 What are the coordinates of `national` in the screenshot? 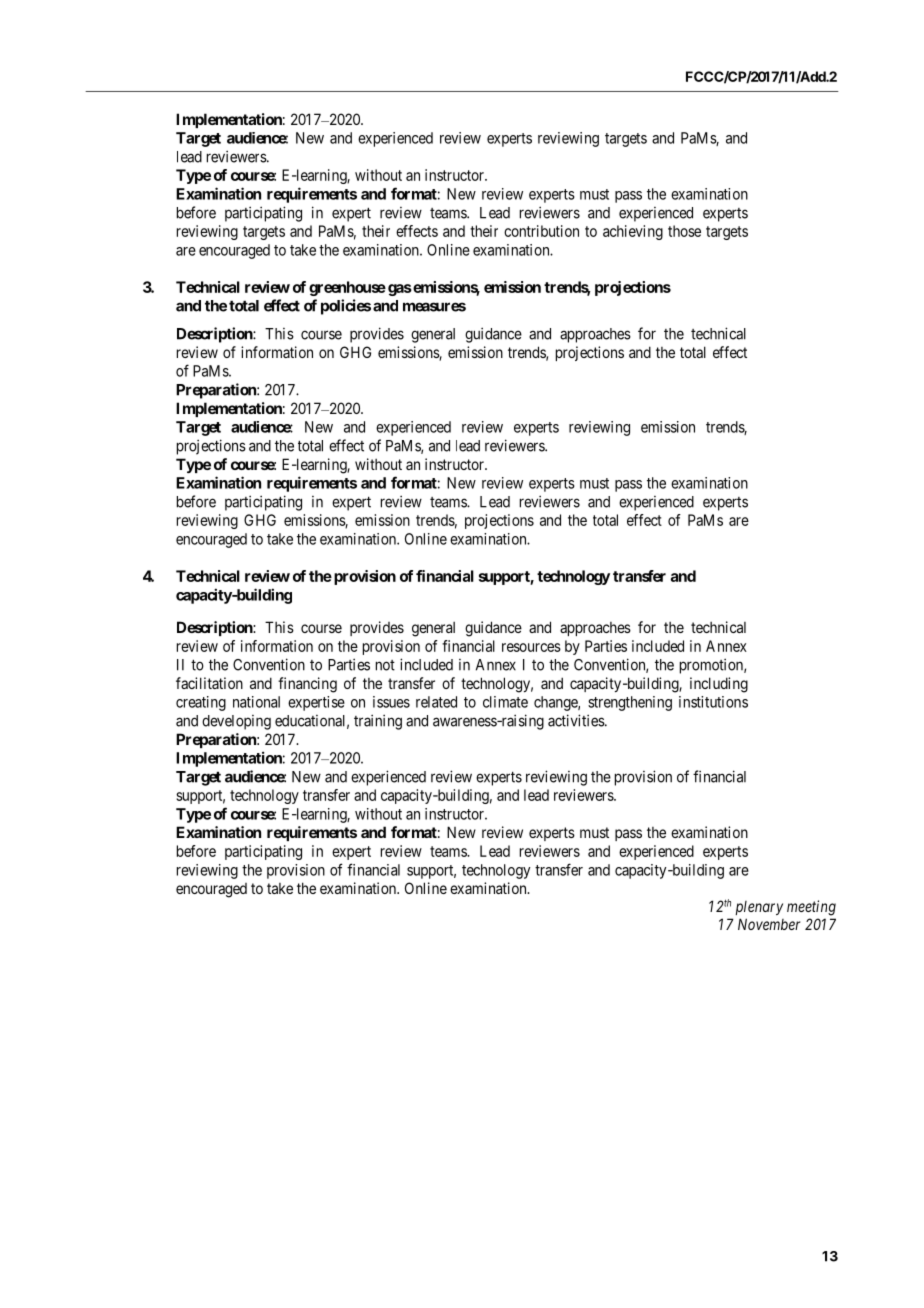 It's located at (256, 702).
